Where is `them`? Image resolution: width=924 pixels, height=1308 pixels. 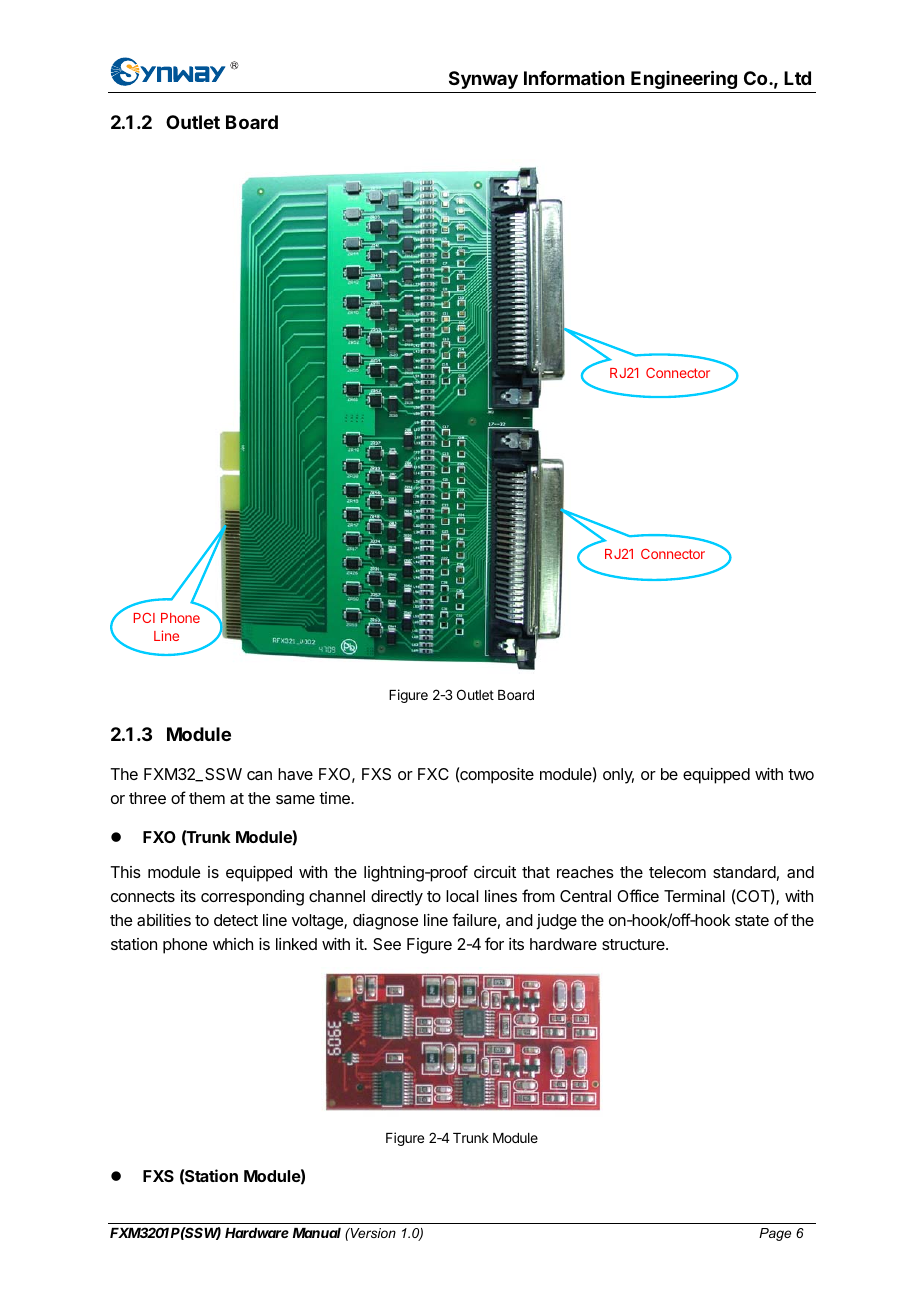 them is located at coordinates (207, 798).
